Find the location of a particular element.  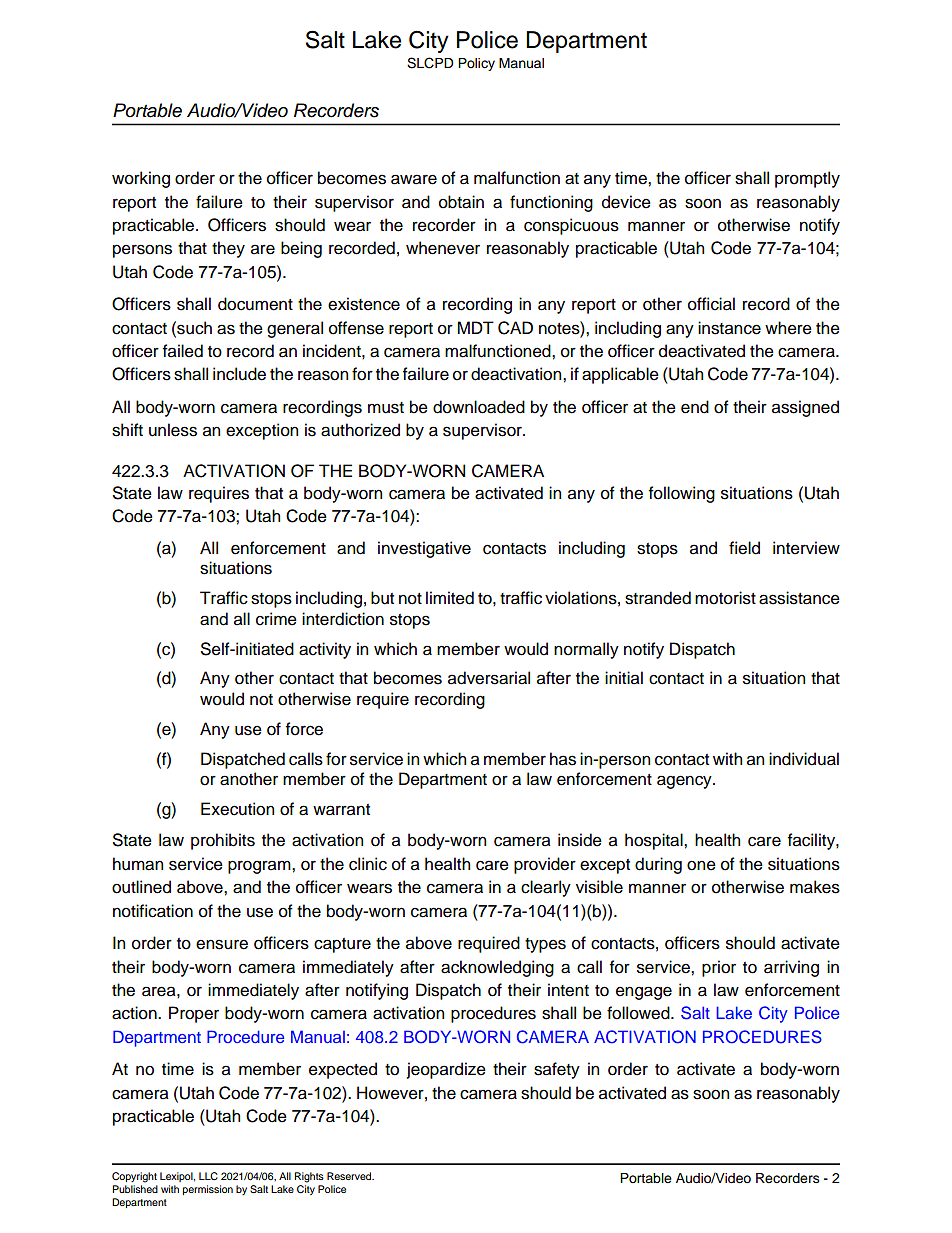

provider is located at coordinates (545, 865).
